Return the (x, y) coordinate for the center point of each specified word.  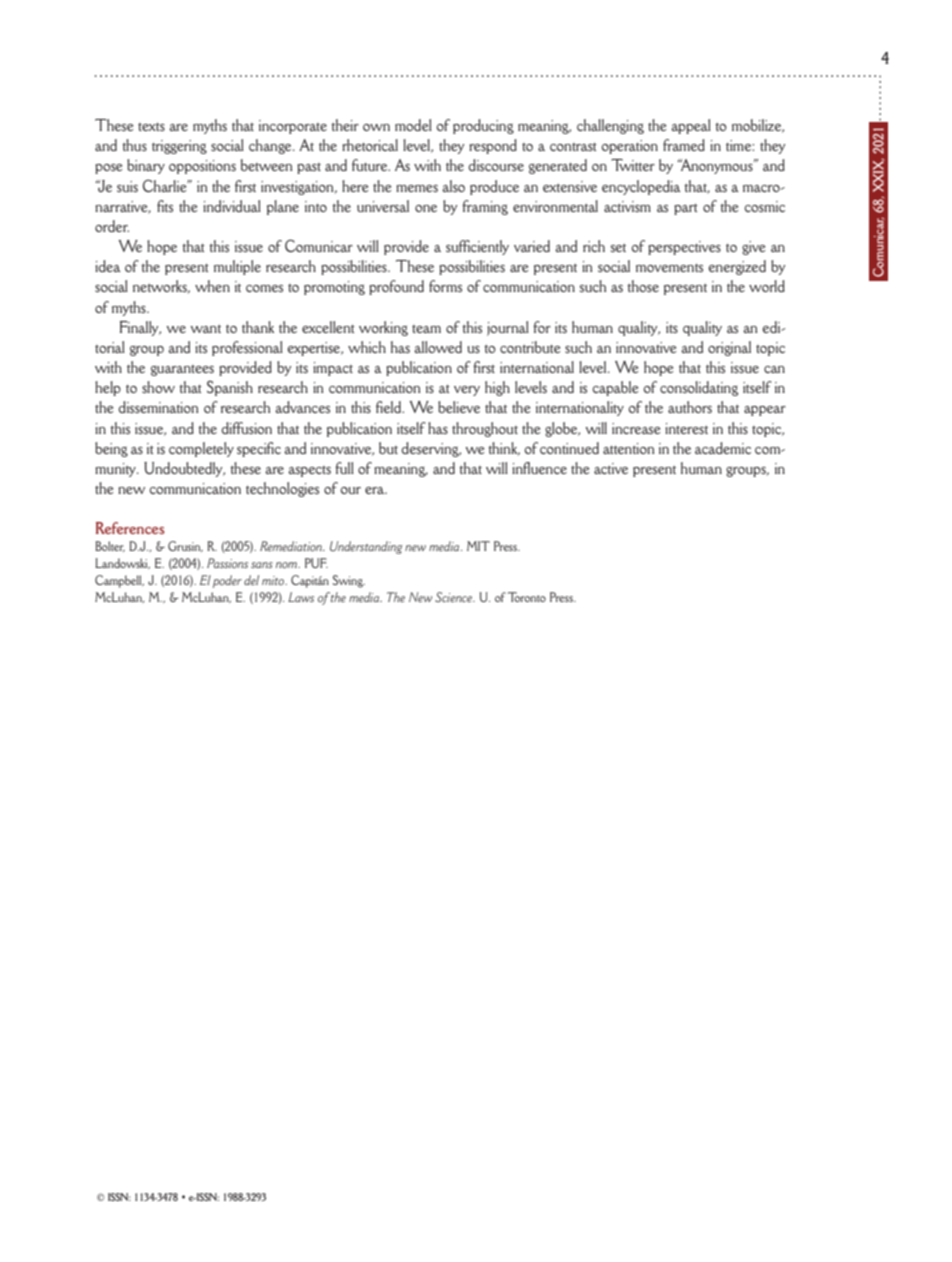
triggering (179, 147)
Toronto (527, 597)
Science (454, 597)
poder (227, 581)
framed (684, 145)
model (413, 125)
